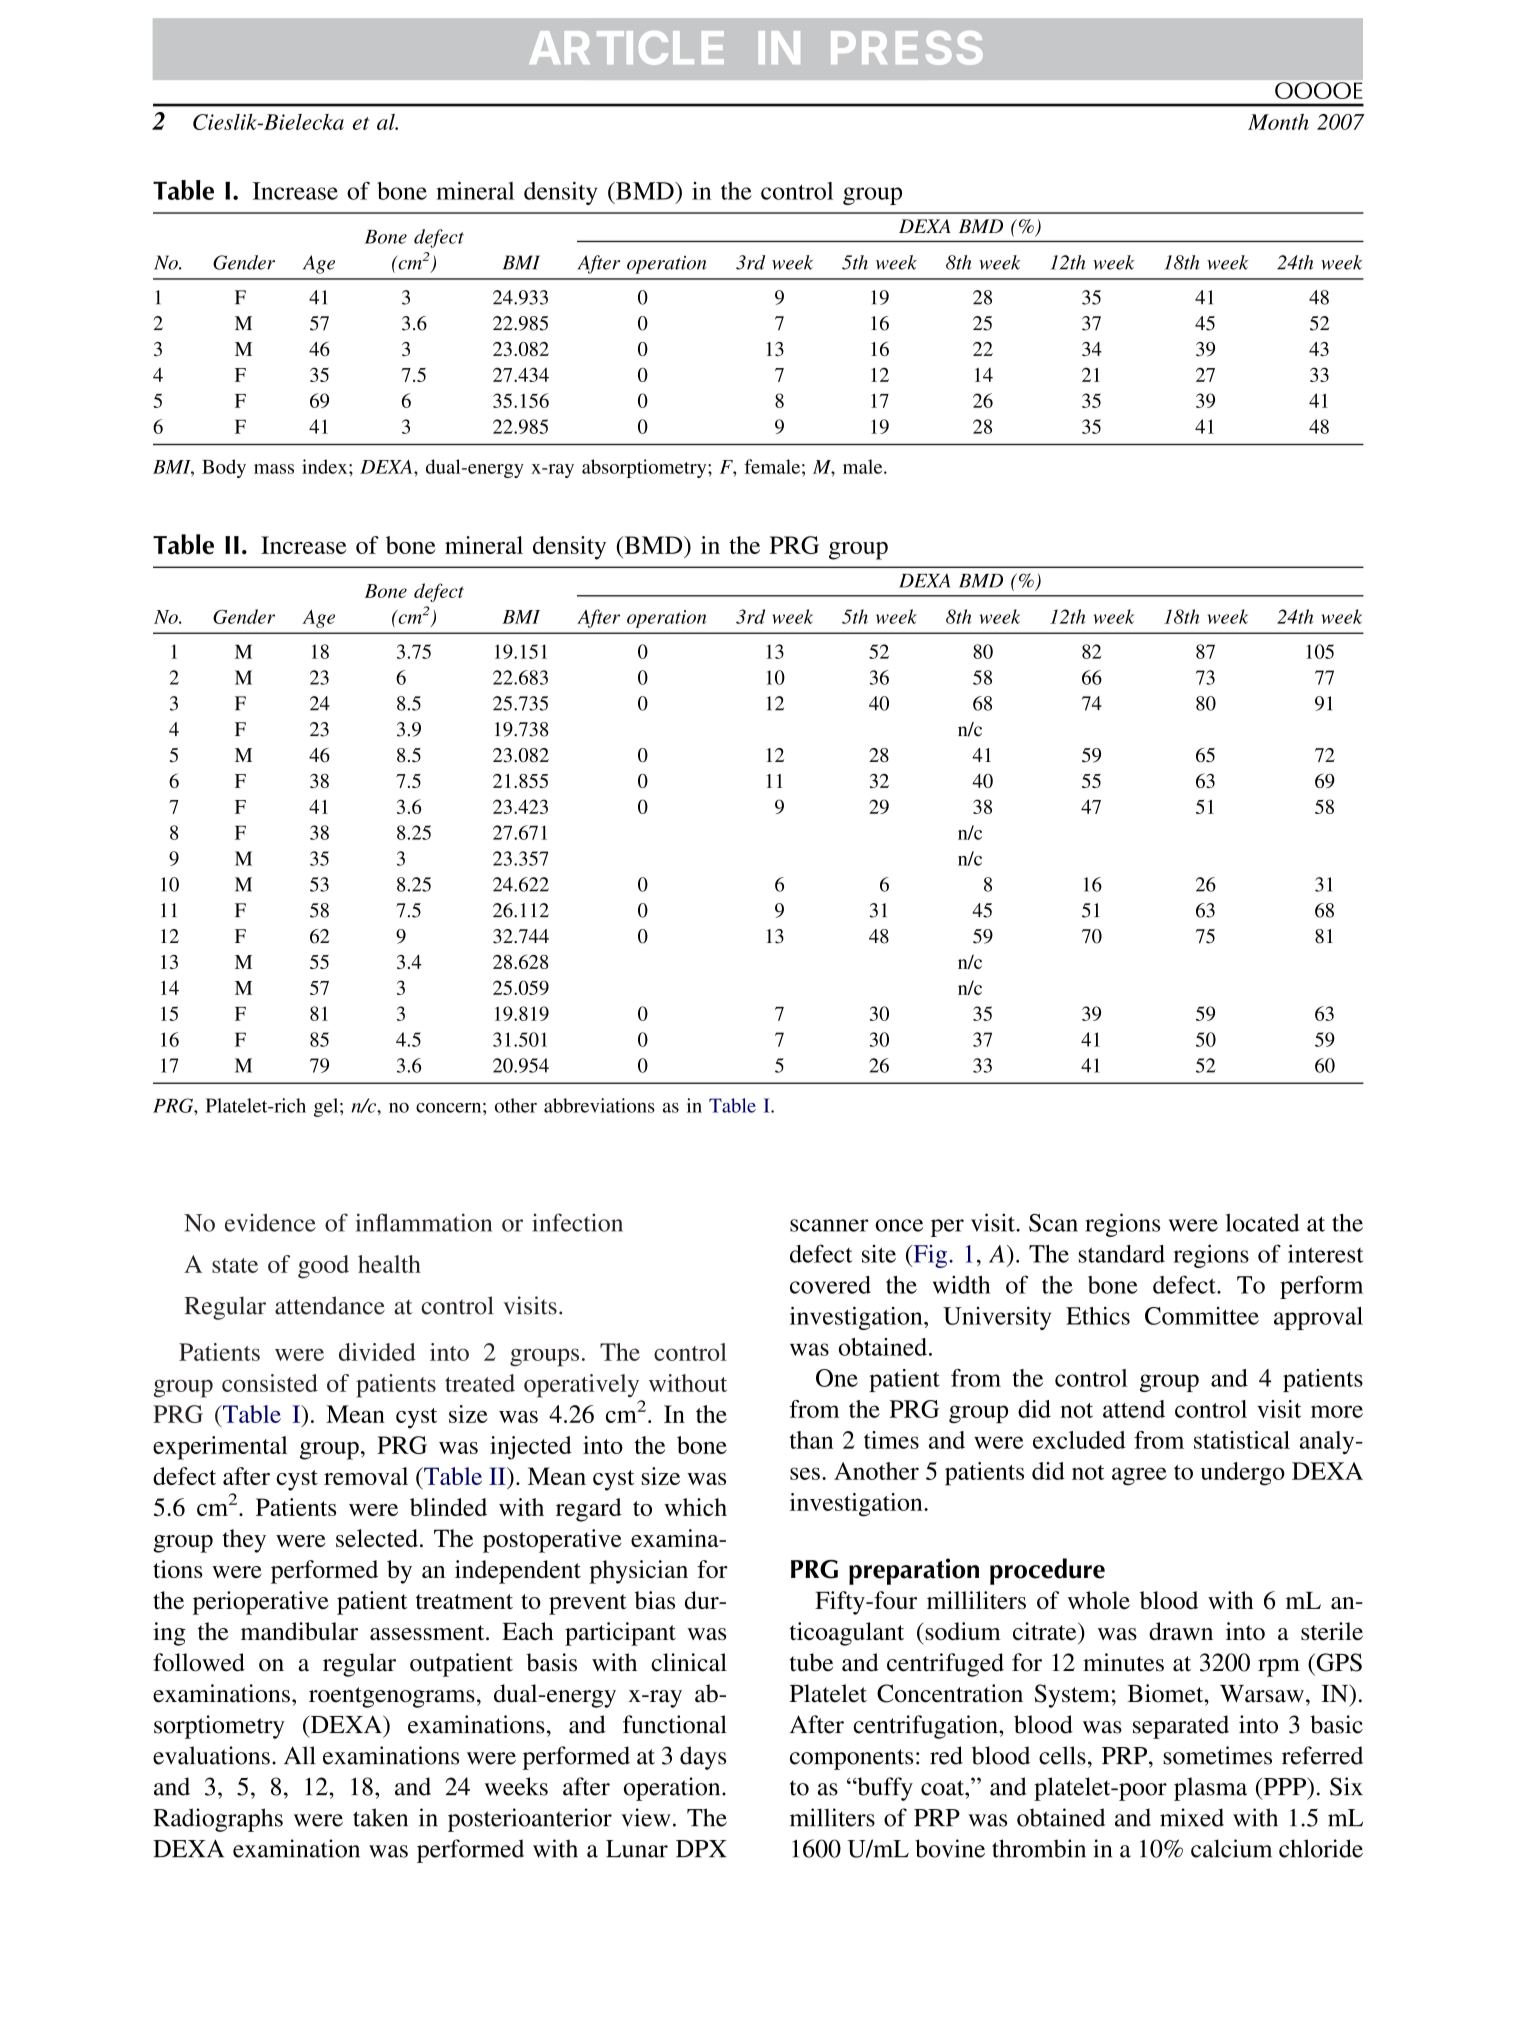 The height and width of the document is (2025, 1513). What do you see at coordinates (626, 48) in the document?
I see `ARTICLE` at bounding box center [626, 48].
